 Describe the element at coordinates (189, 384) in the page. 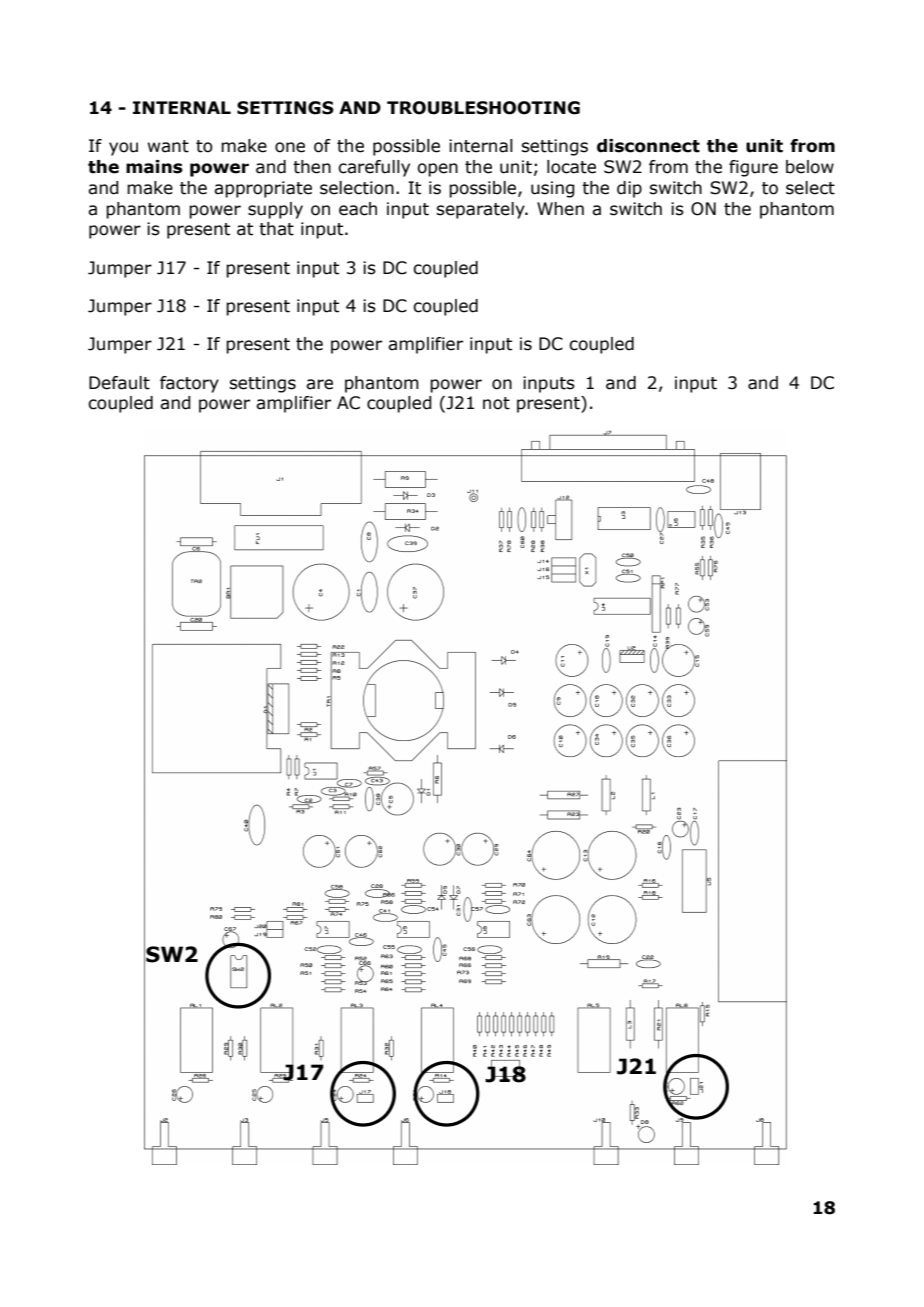

I see `factory` at that location.
